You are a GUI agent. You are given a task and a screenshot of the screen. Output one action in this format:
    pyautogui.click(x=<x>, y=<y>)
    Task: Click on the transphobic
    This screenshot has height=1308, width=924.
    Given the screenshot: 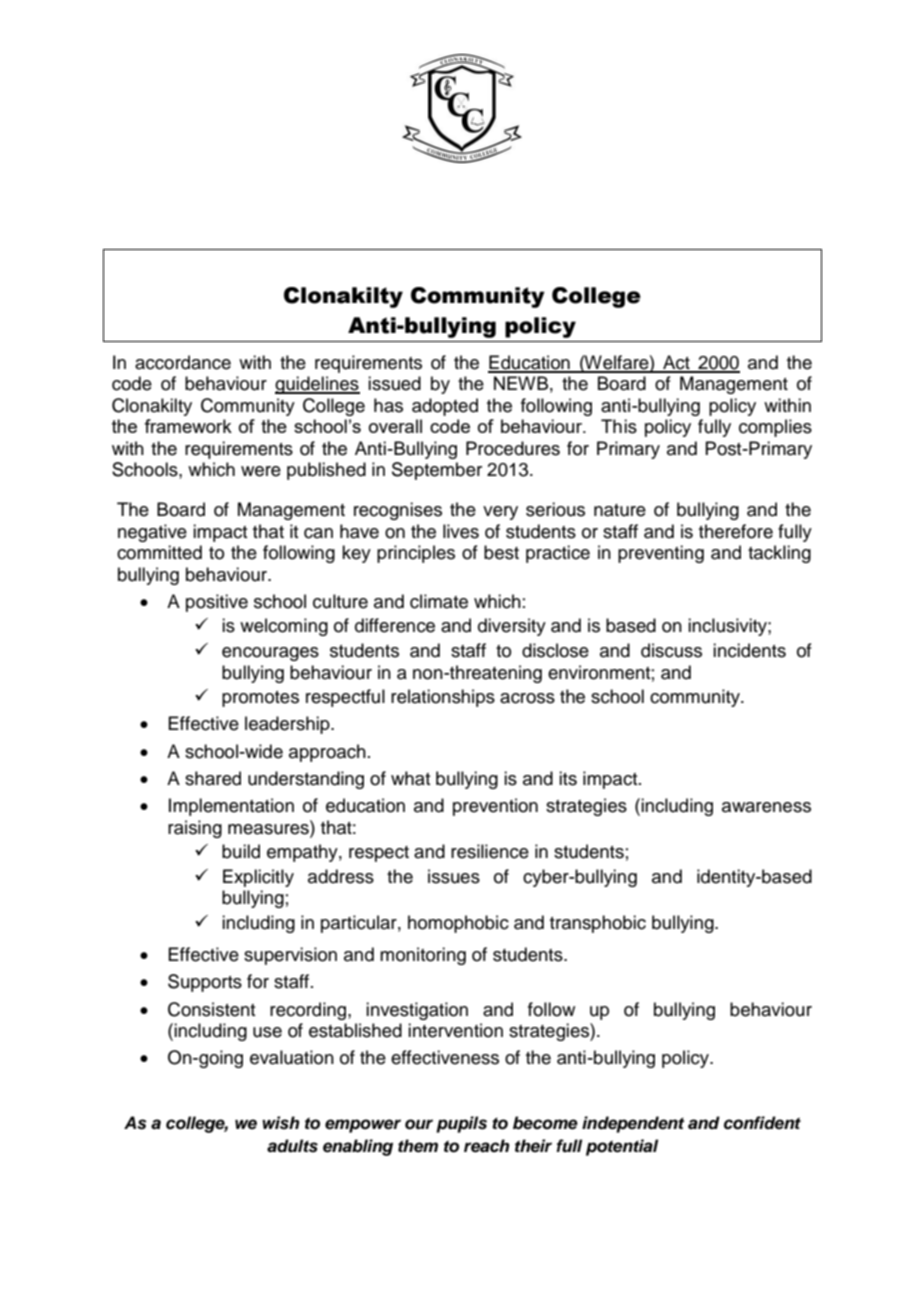 What is the action you would take?
    pyautogui.click(x=598, y=924)
